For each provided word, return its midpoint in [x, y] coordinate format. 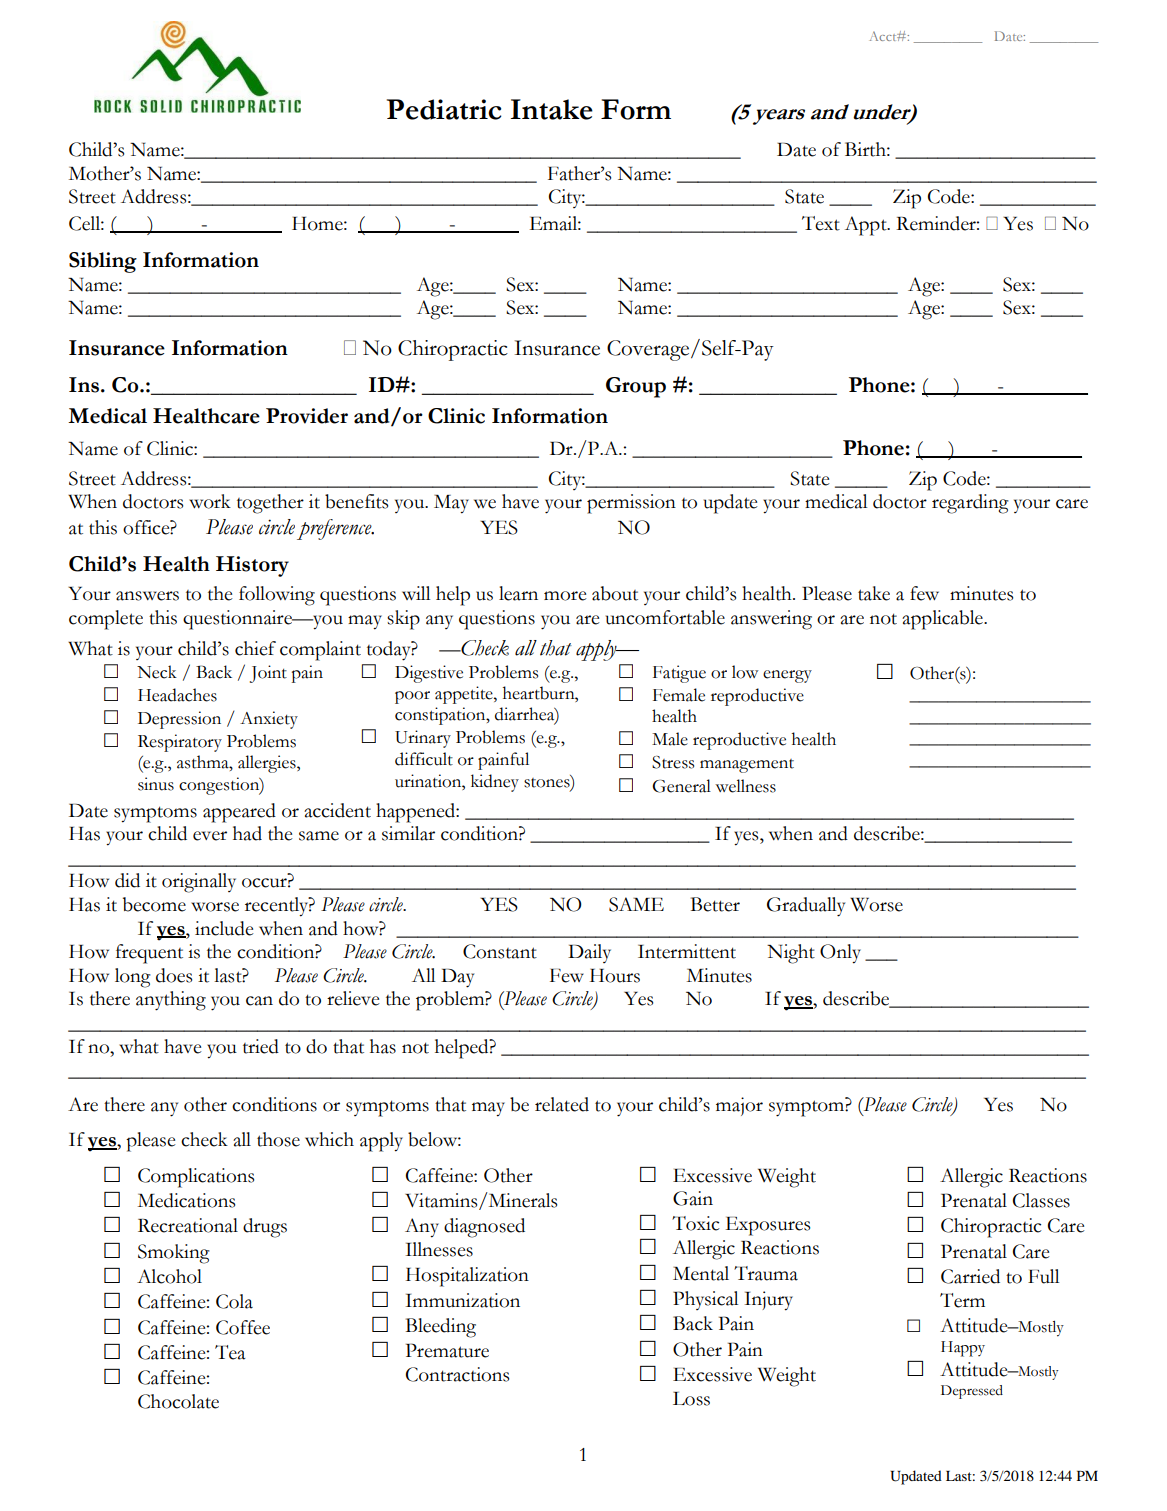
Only [840, 954]
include [224, 928]
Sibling [103, 262]
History [252, 566]
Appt [867, 226]
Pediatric [444, 109]
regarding [970, 504]
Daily [589, 953]
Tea [230, 1352]
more [565, 596]
